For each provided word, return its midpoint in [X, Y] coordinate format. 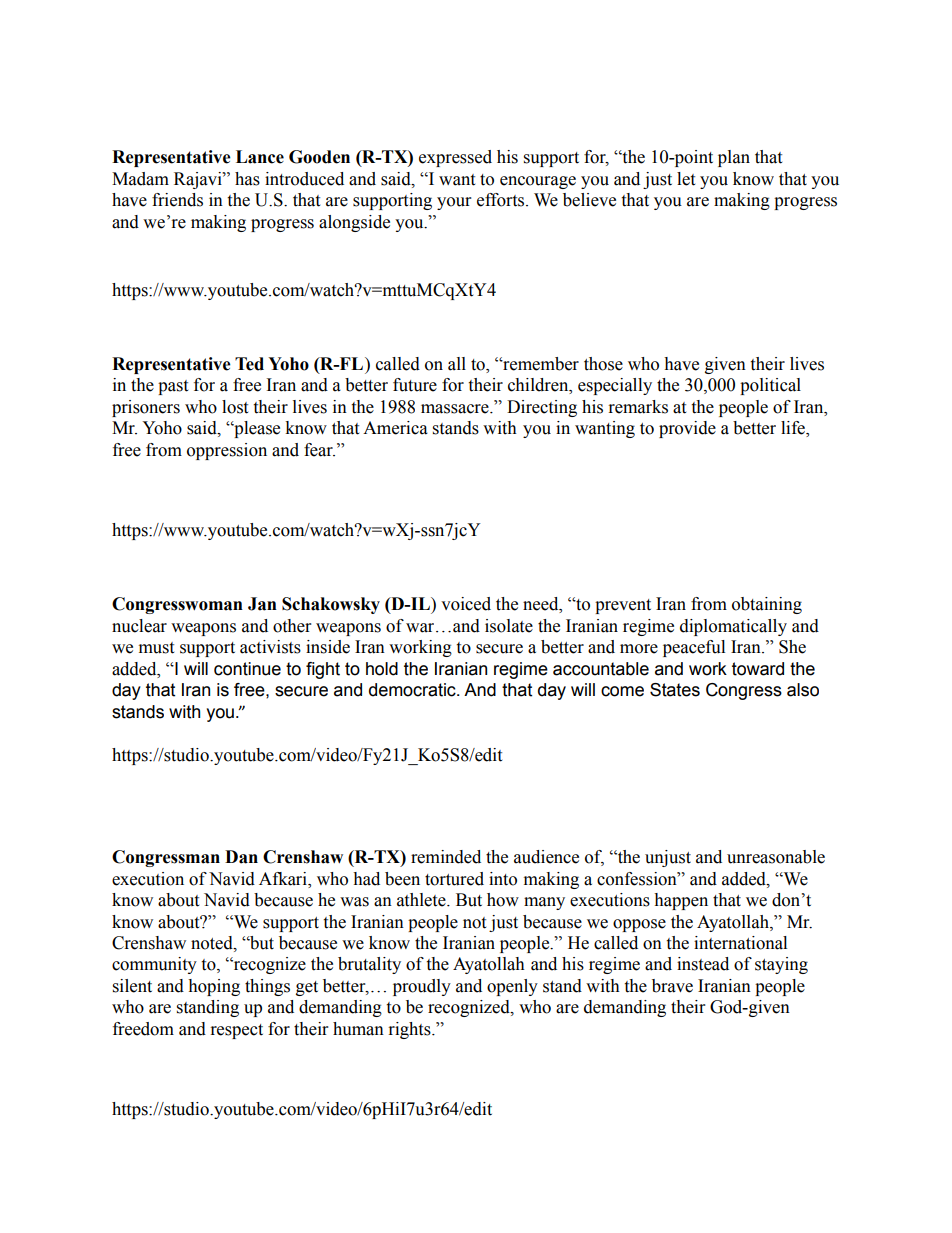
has [247, 179]
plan [734, 158]
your [454, 203]
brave [672, 986]
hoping [214, 987]
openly [512, 987]
